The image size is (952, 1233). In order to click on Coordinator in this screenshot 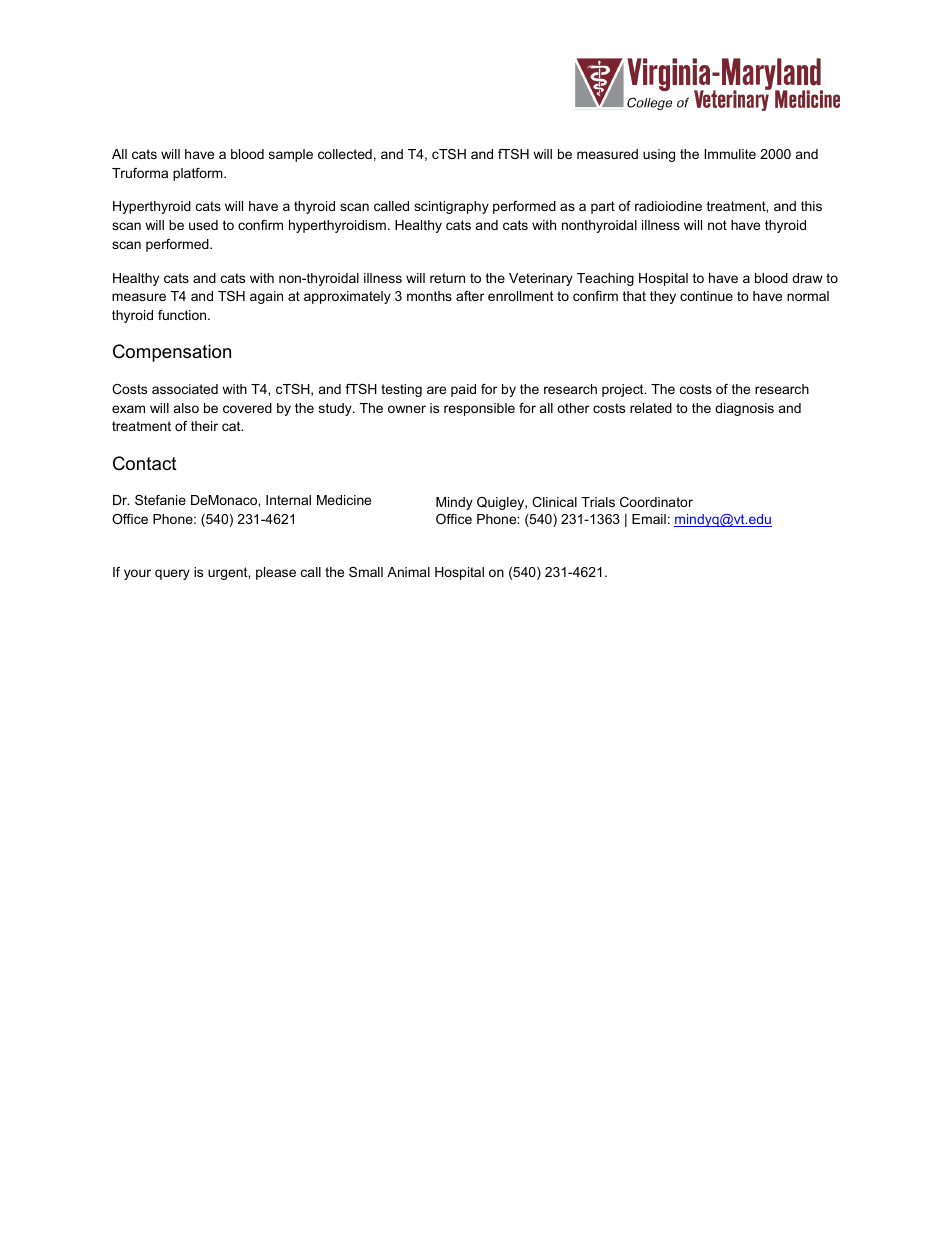, I will do `click(656, 502)`.
